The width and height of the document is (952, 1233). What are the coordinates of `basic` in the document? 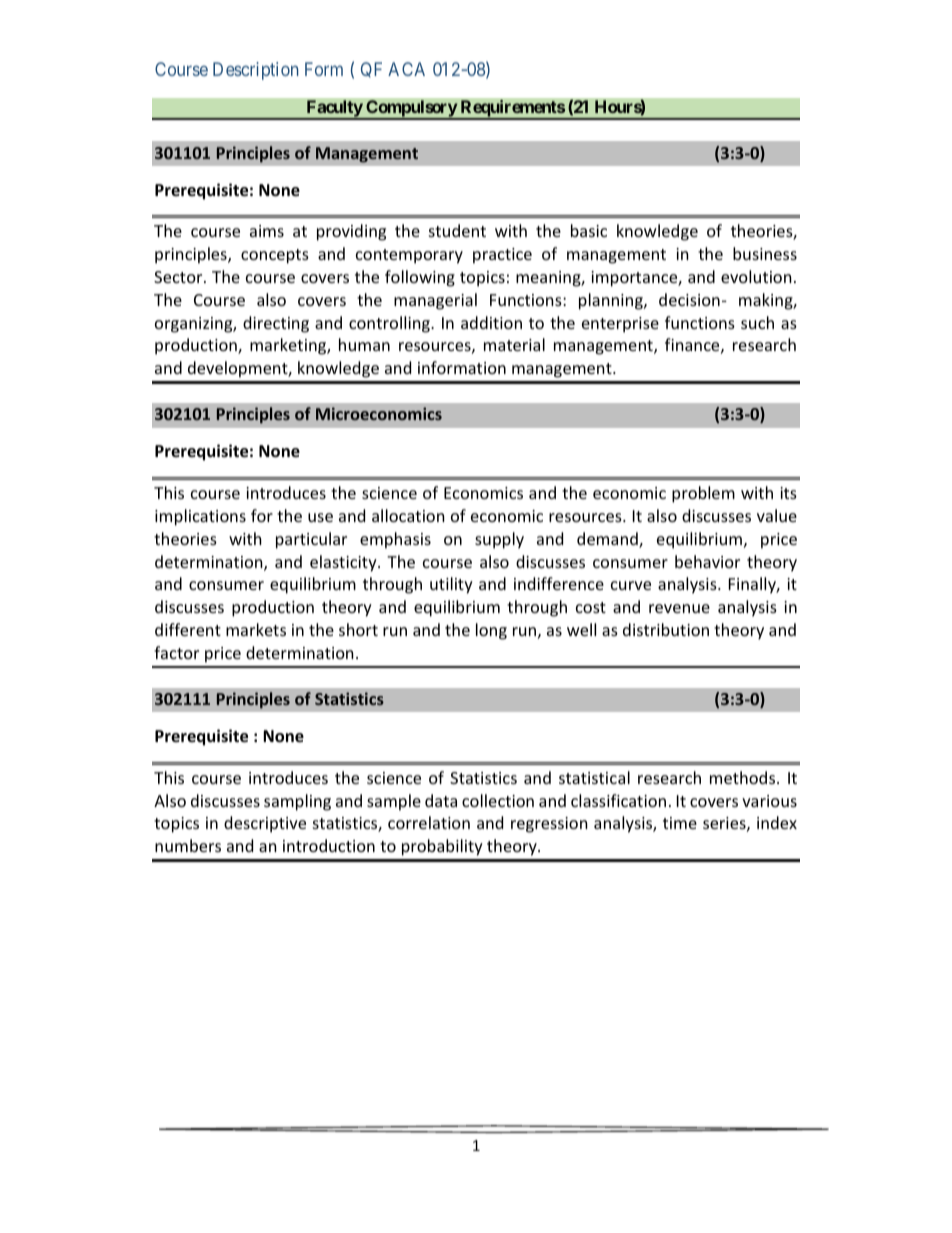 It's located at (589, 230).
